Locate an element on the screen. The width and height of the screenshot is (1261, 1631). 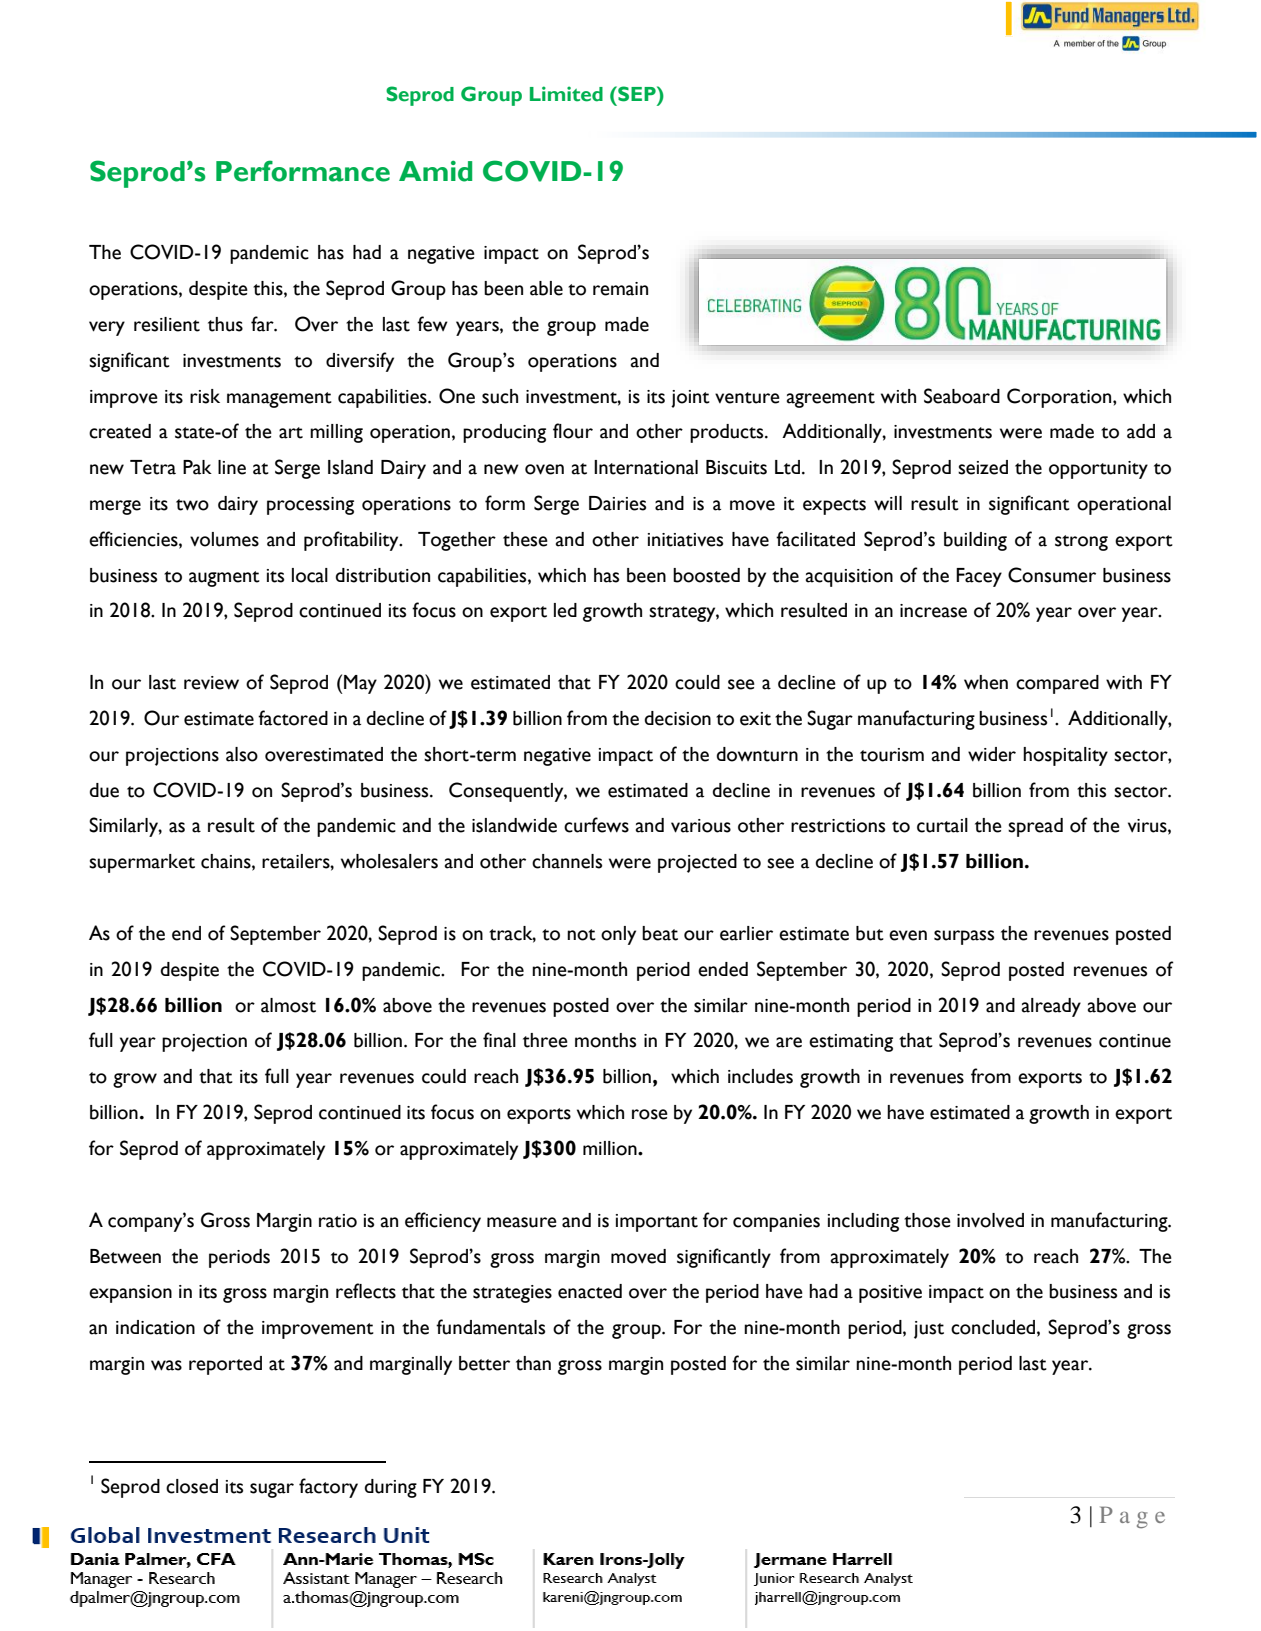
Seaboard is located at coordinates (962, 396).
